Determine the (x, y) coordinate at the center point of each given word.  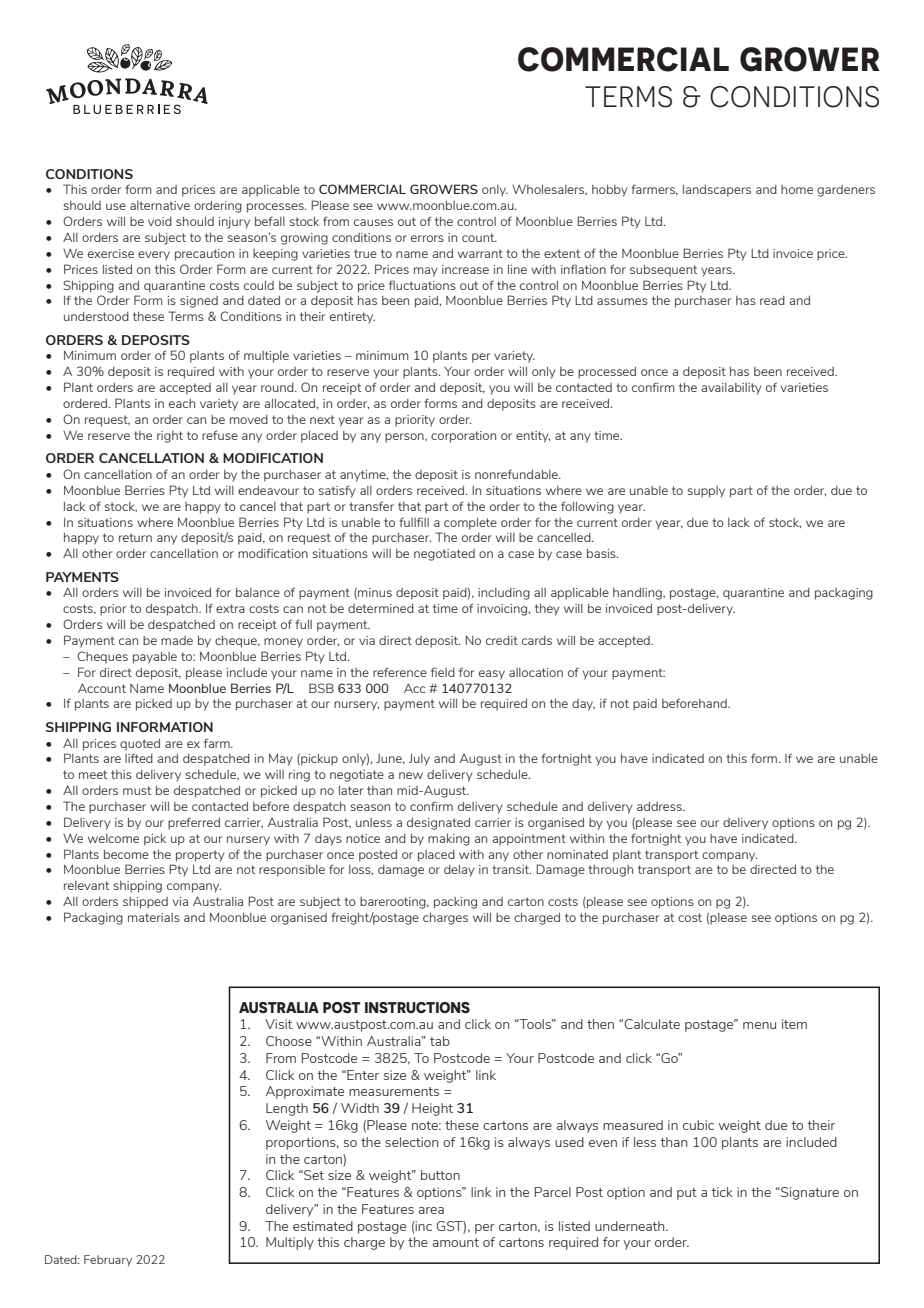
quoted (140, 745)
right (170, 437)
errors (427, 238)
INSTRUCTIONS (417, 1008)
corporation (463, 437)
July (419, 760)
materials (154, 917)
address (660, 806)
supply (706, 492)
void (160, 221)
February (108, 1260)
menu (759, 1025)
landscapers (717, 191)
